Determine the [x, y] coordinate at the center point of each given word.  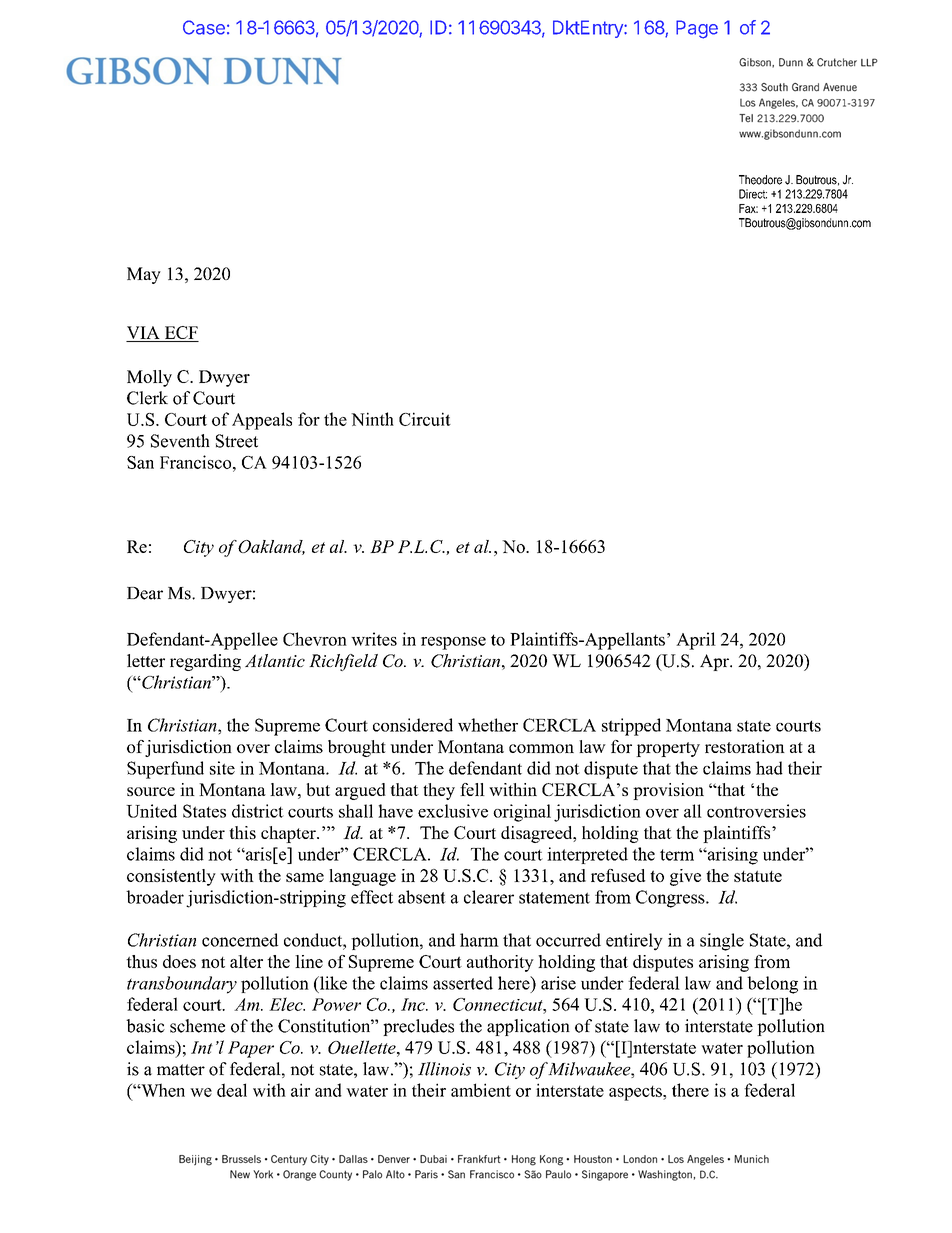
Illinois [444, 1069]
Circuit [425, 419]
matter [181, 1070]
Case [204, 27]
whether [488, 725]
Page [697, 29]
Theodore [760, 180]
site [222, 768]
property [668, 749]
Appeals [262, 421]
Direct [753, 194]
